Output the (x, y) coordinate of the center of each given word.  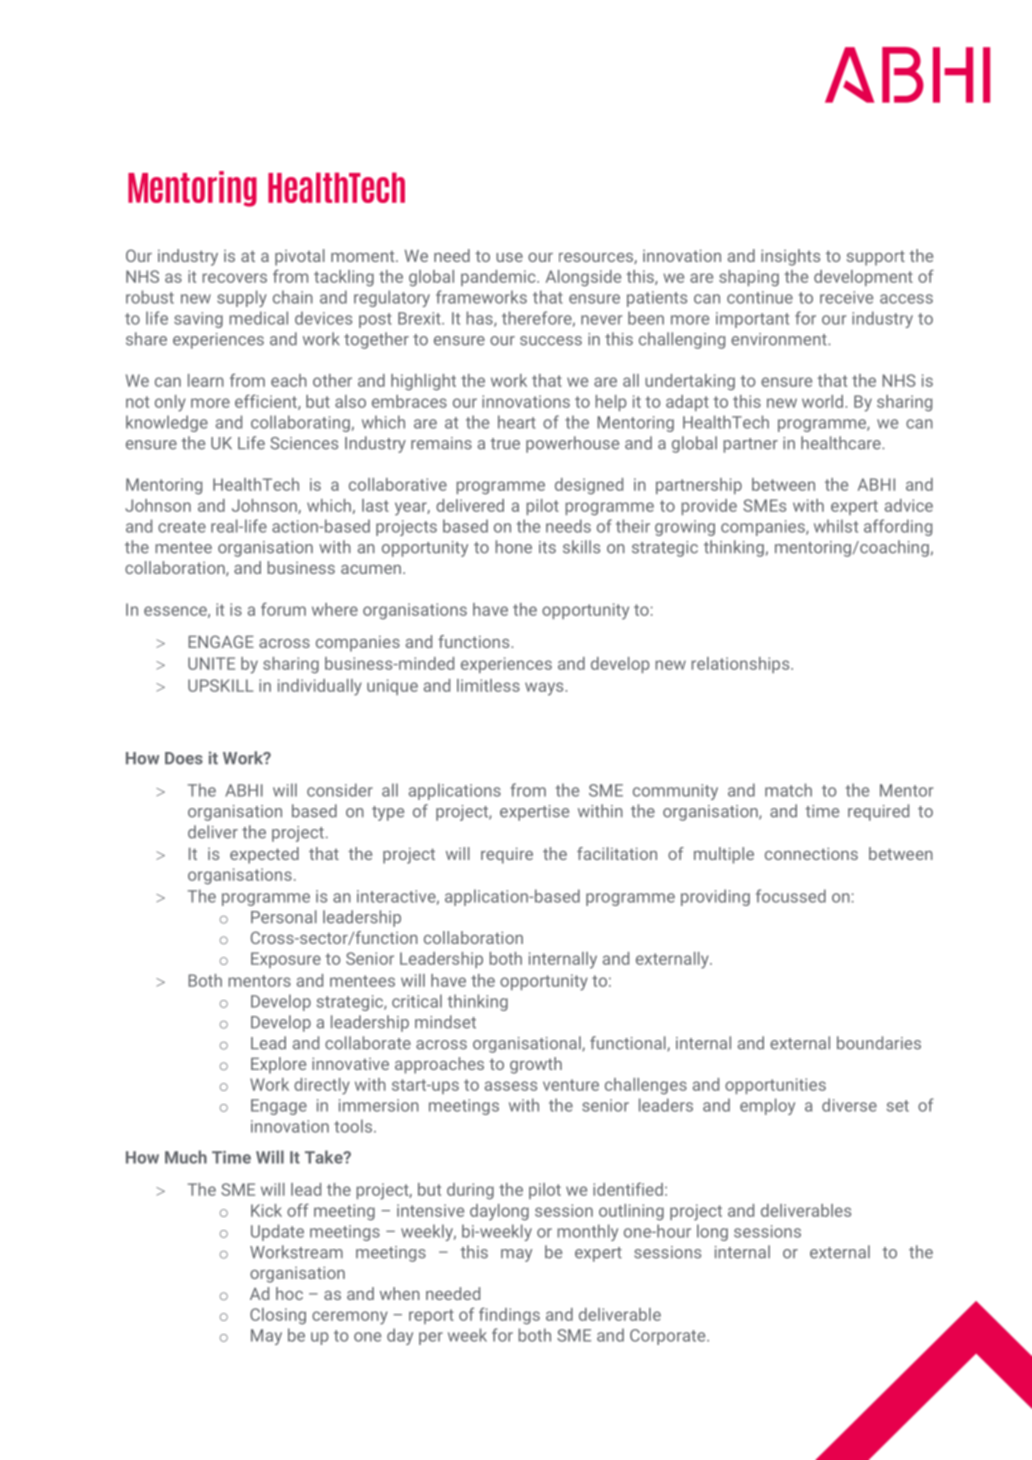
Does (184, 758)
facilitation (617, 853)
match (788, 790)
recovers (235, 278)
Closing (278, 1316)
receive (846, 297)
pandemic (499, 278)
